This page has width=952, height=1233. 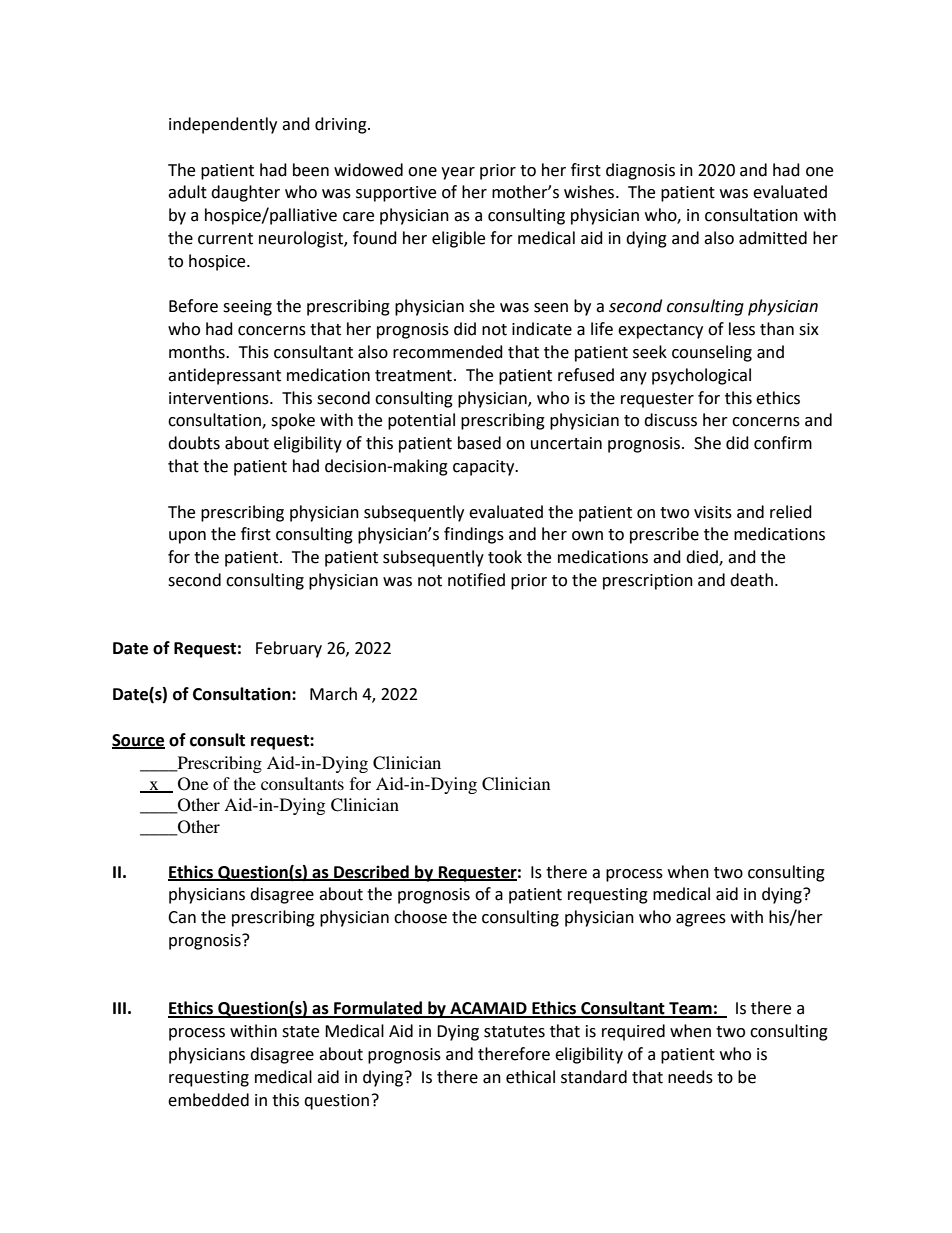 I want to click on notified, so click(x=476, y=580).
